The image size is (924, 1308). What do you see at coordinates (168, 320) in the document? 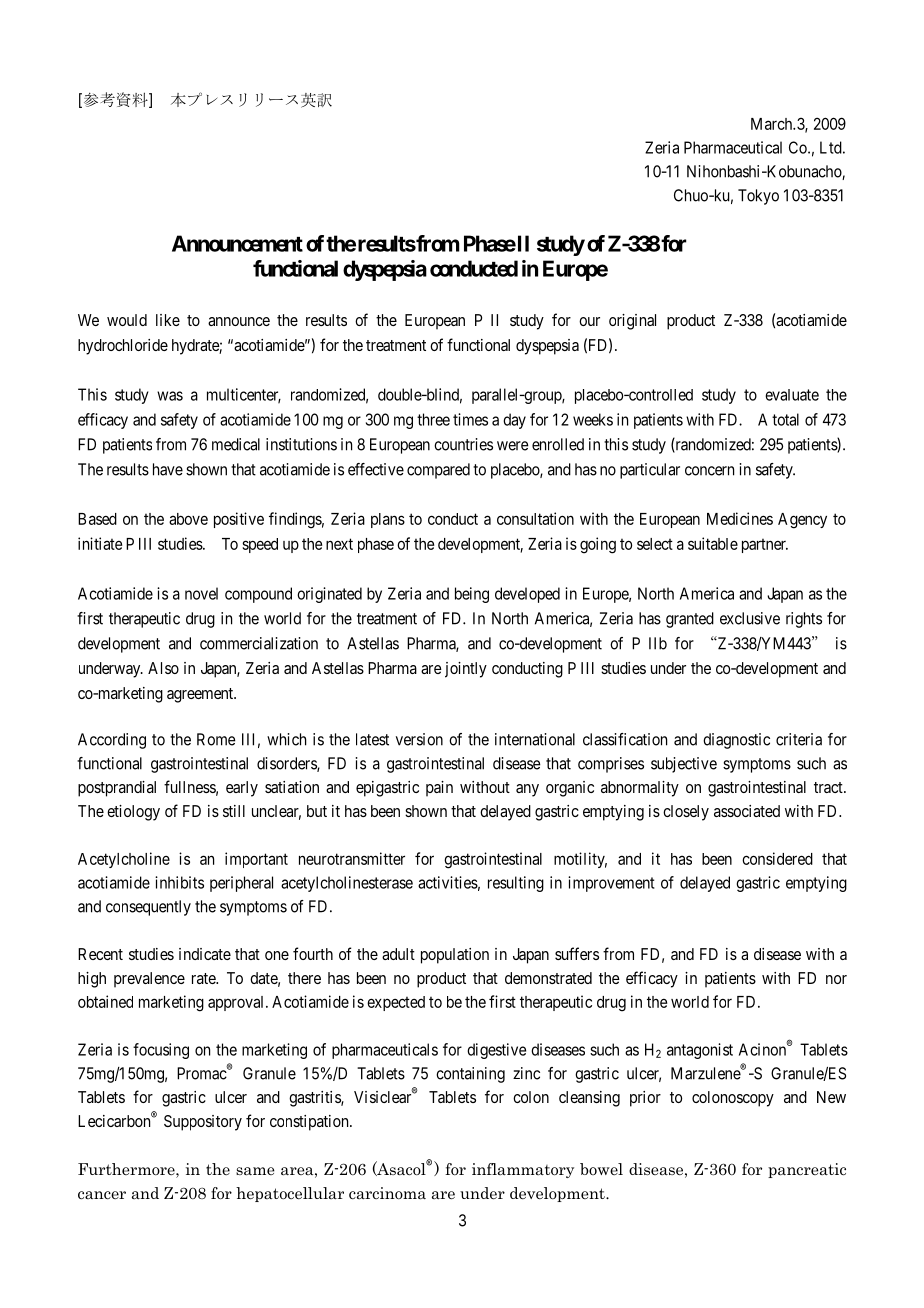
I see `like` at bounding box center [168, 320].
